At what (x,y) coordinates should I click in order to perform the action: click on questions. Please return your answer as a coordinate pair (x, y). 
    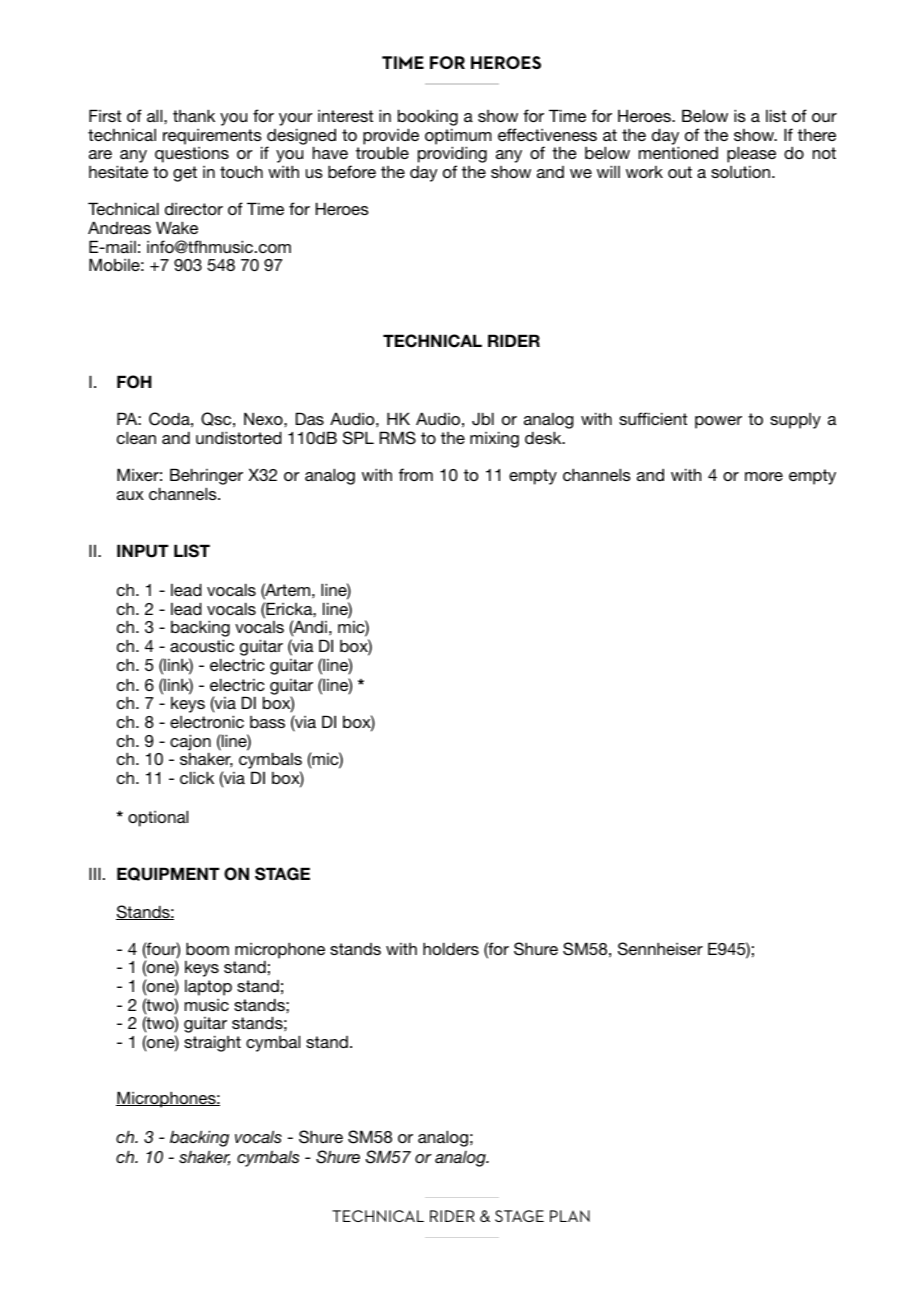
    Looking at the image, I should click on (192, 155).
